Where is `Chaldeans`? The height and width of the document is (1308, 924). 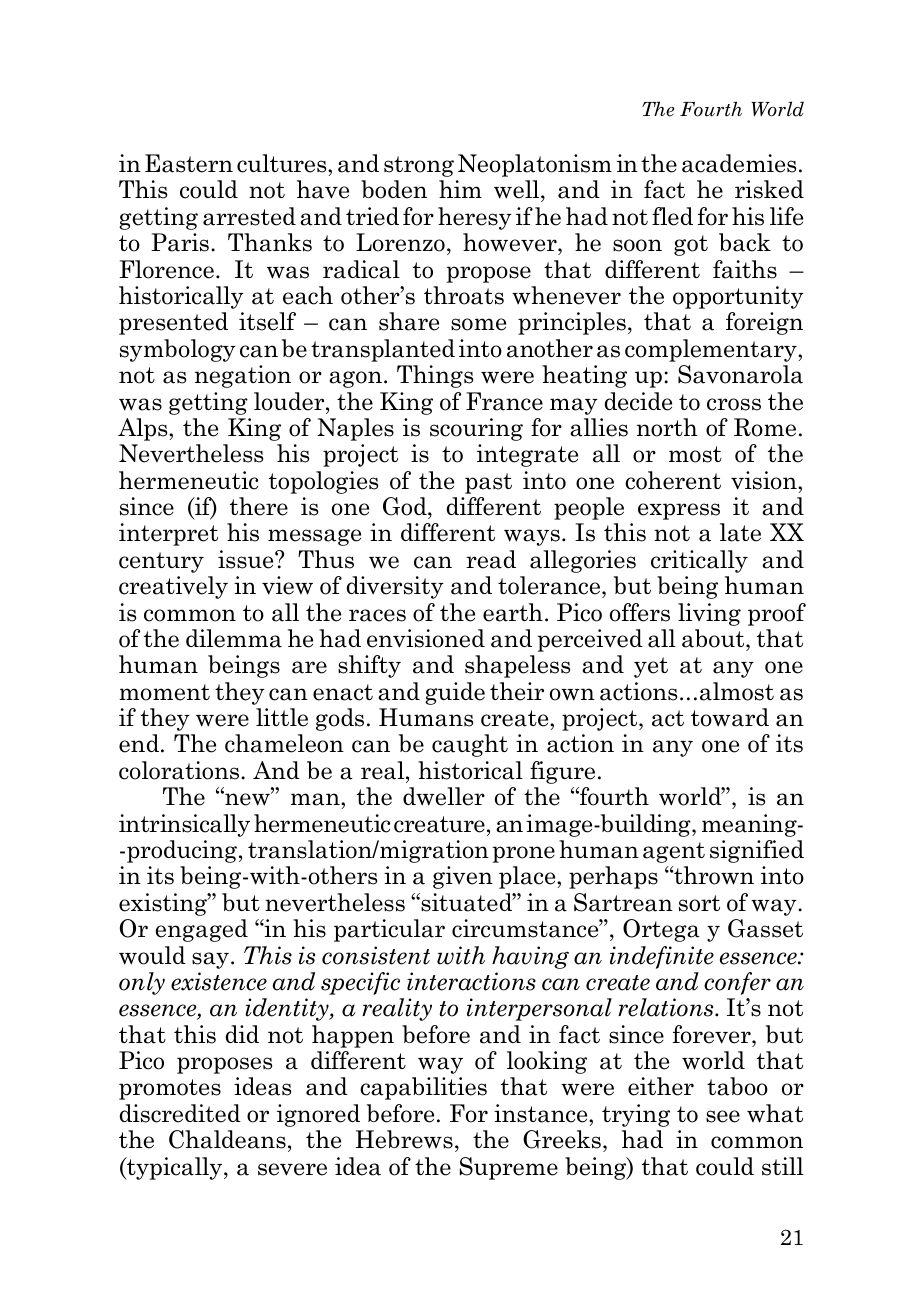
Chaldeans is located at coordinates (227, 1139).
